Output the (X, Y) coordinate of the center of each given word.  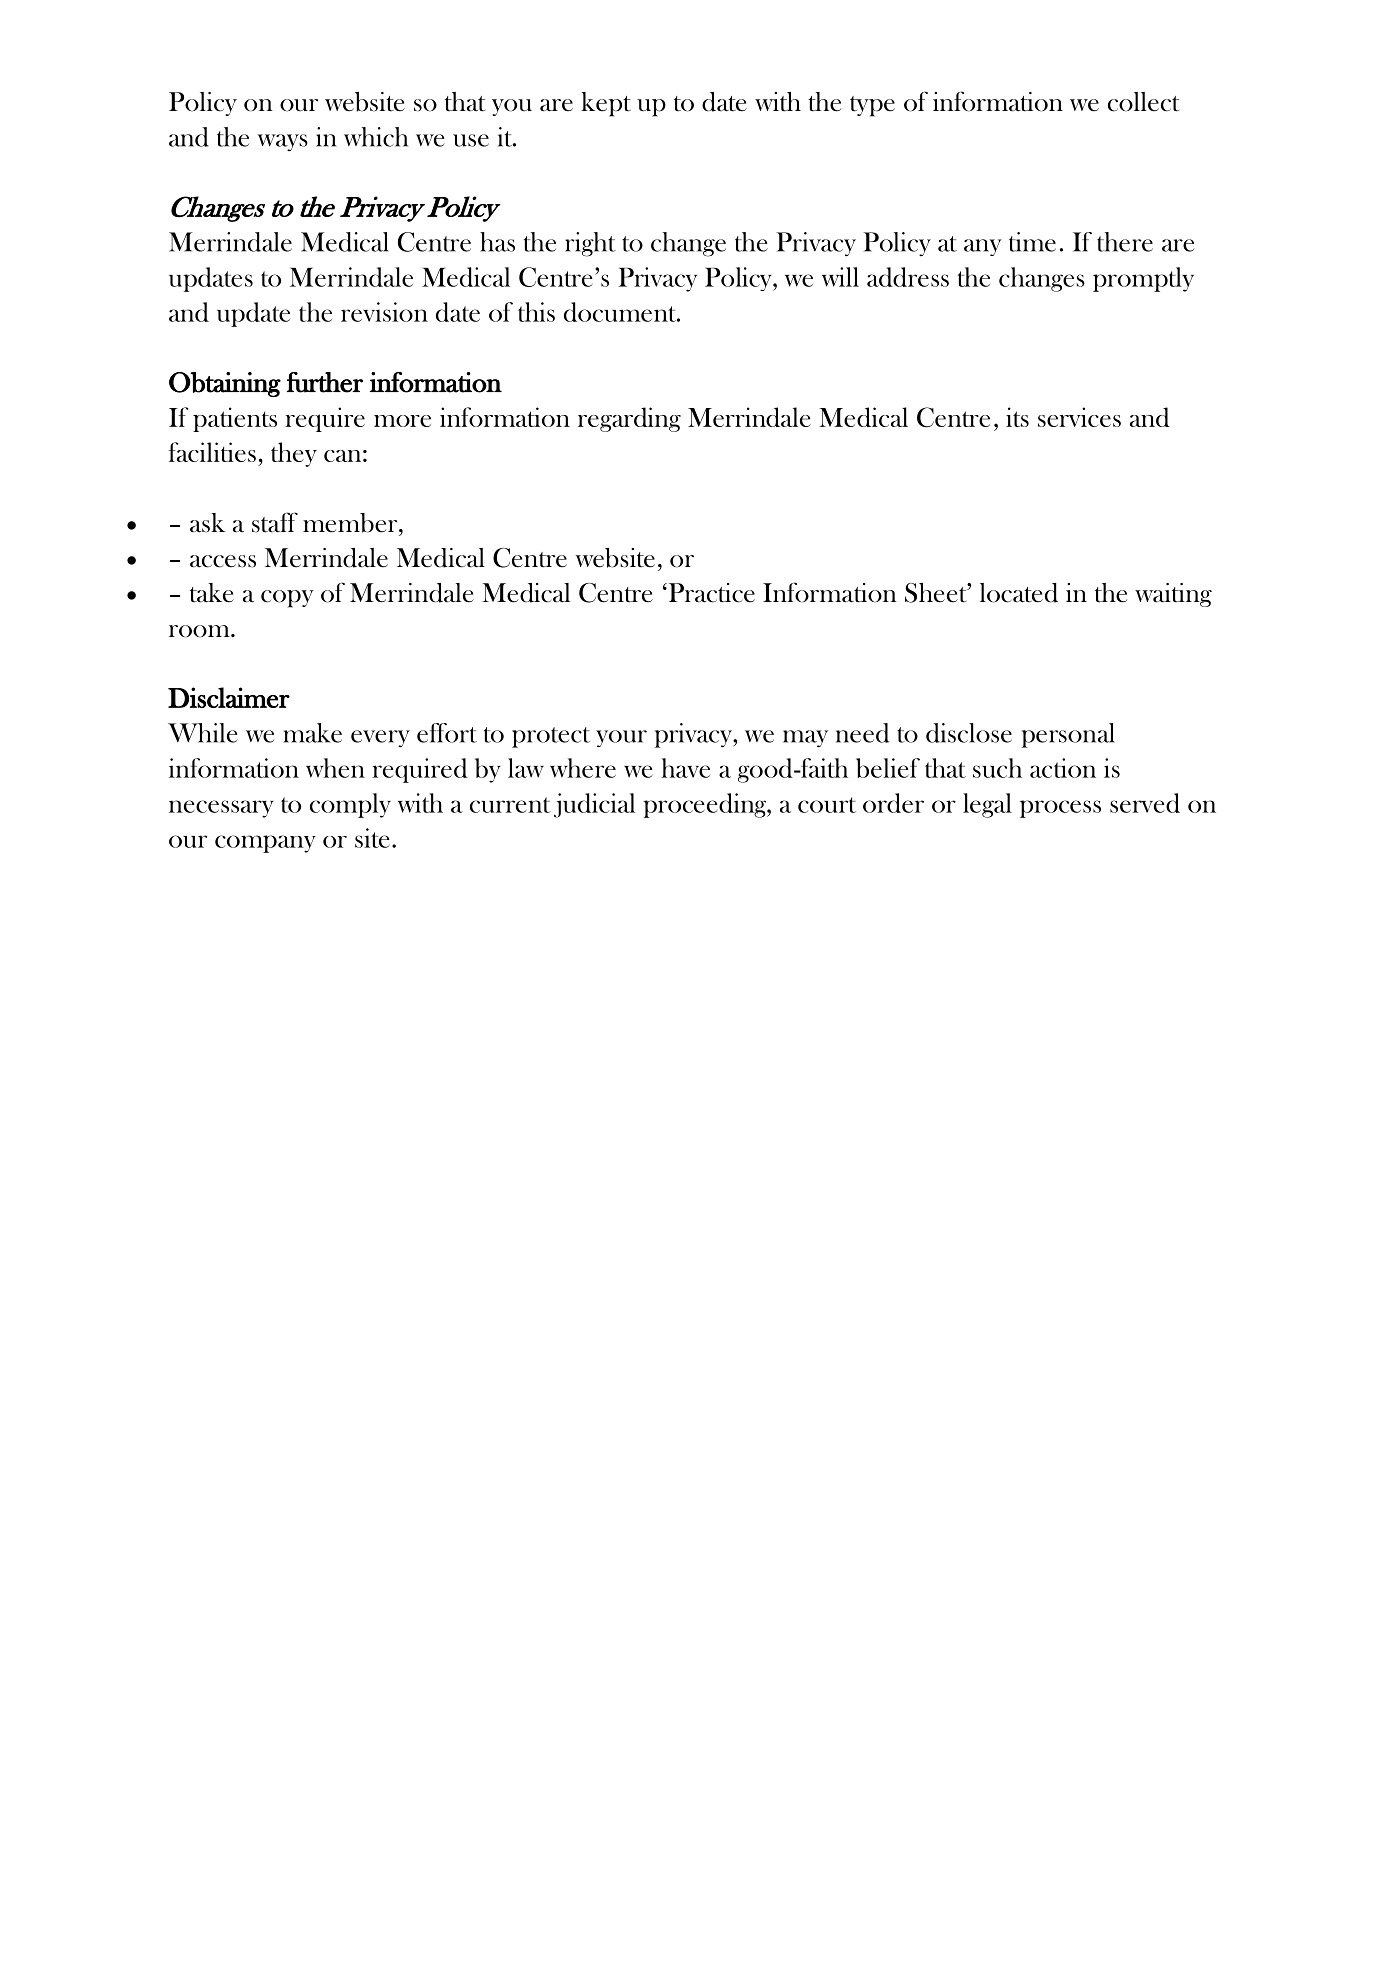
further (325, 382)
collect (1143, 102)
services (1079, 417)
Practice (710, 593)
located (1019, 593)
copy (287, 599)
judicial (594, 805)
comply (350, 805)
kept (606, 104)
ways (283, 142)
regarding (629, 419)
